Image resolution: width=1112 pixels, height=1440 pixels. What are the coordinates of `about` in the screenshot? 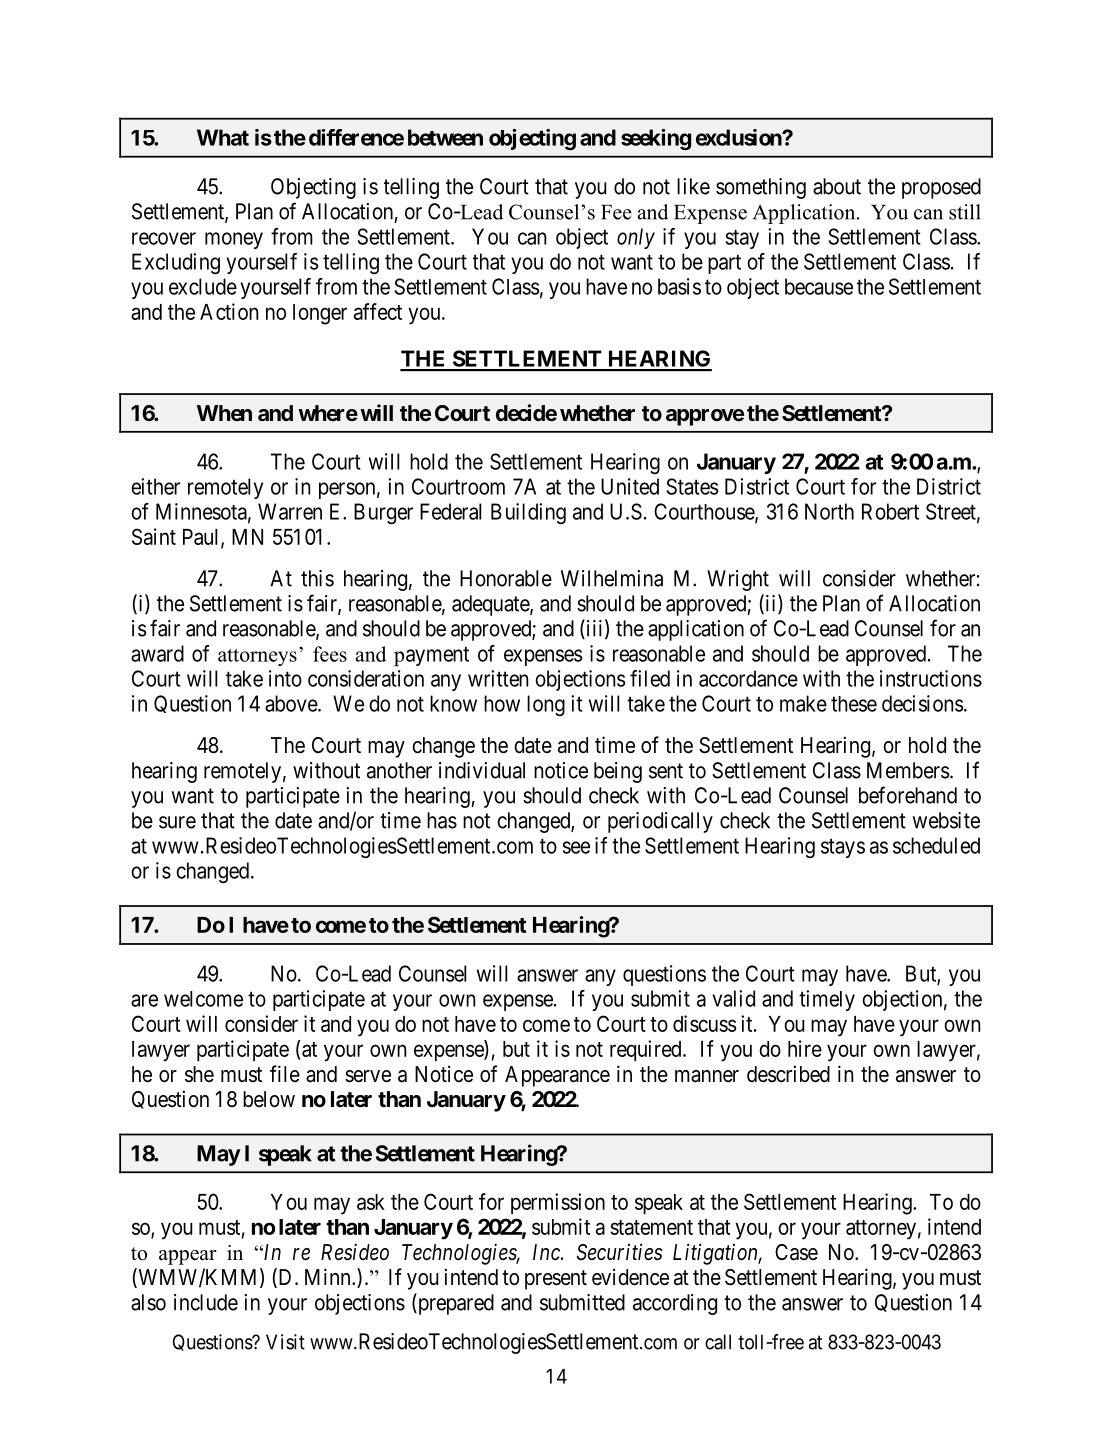 It's located at (837, 186).
